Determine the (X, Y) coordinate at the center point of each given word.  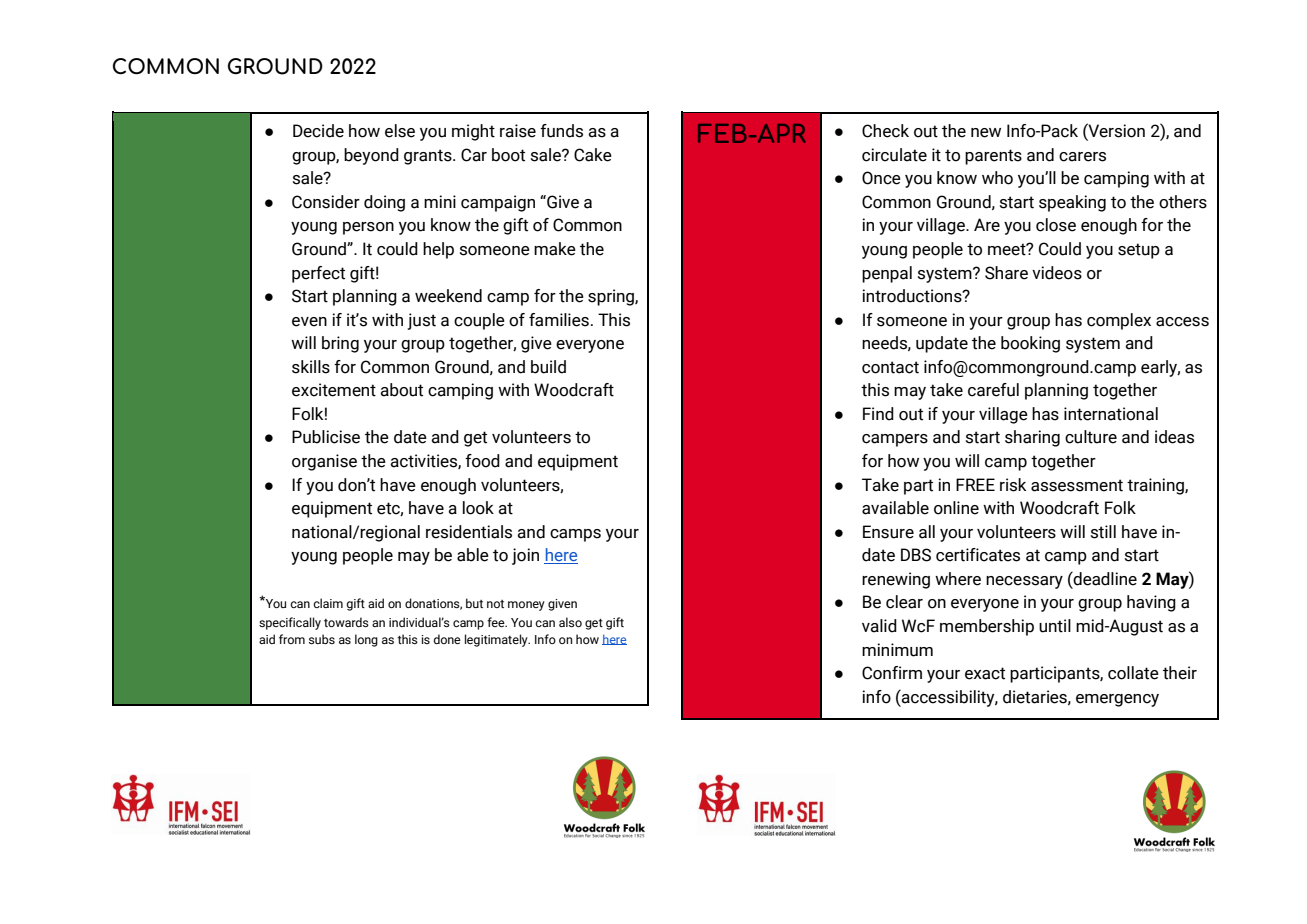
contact (890, 367)
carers (1082, 157)
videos (1057, 273)
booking (1030, 344)
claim (328, 603)
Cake (593, 155)
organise (324, 462)
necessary (1024, 582)
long (366, 640)
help (438, 250)
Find (878, 414)
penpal (887, 274)
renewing (896, 580)
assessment (1077, 485)
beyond (371, 156)
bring (340, 344)
